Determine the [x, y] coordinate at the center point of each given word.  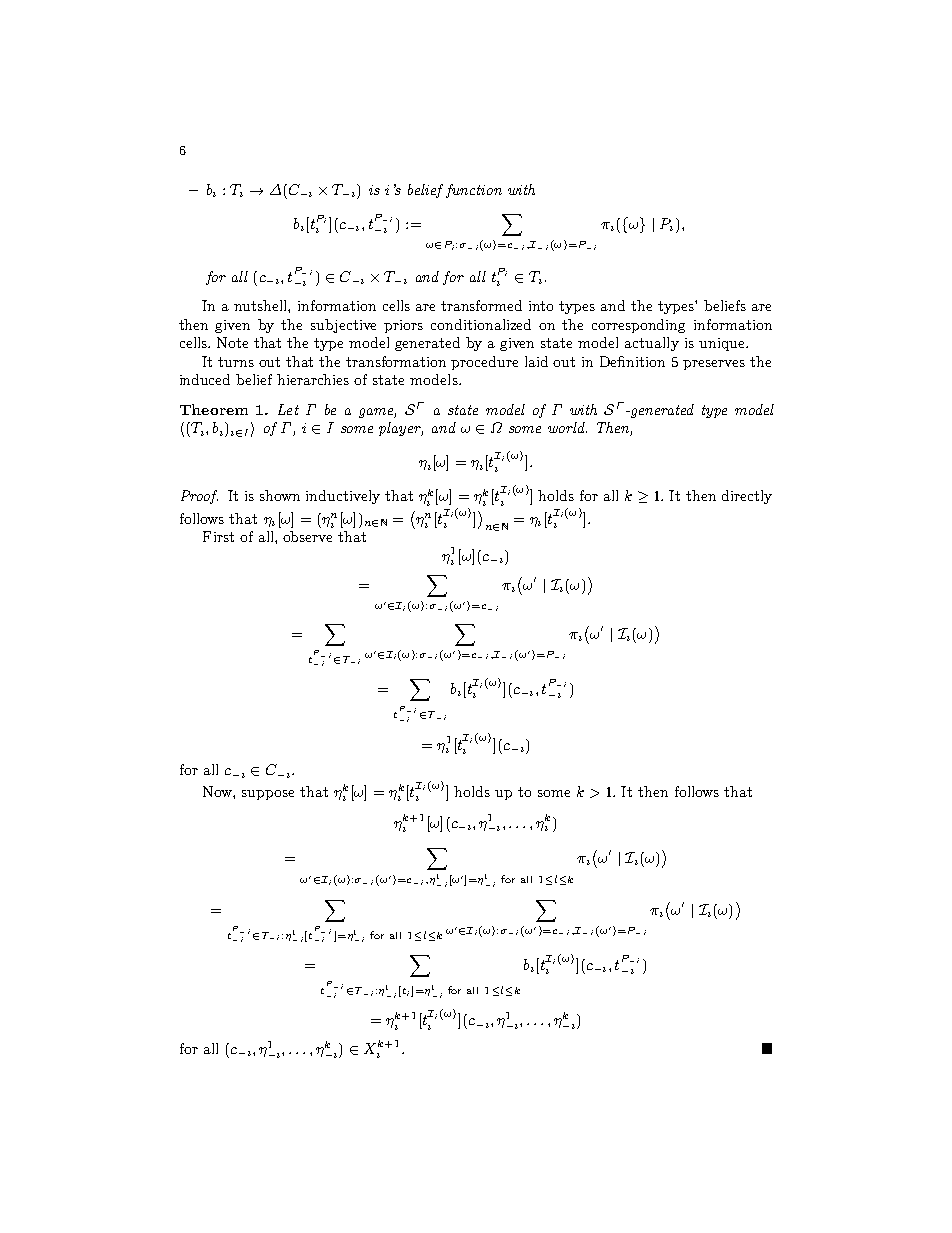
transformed [481, 305]
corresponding [638, 326]
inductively [343, 497]
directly [747, 497]
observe [307, 536]
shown [280, 495]
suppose [268, 795]
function [474, 191]
